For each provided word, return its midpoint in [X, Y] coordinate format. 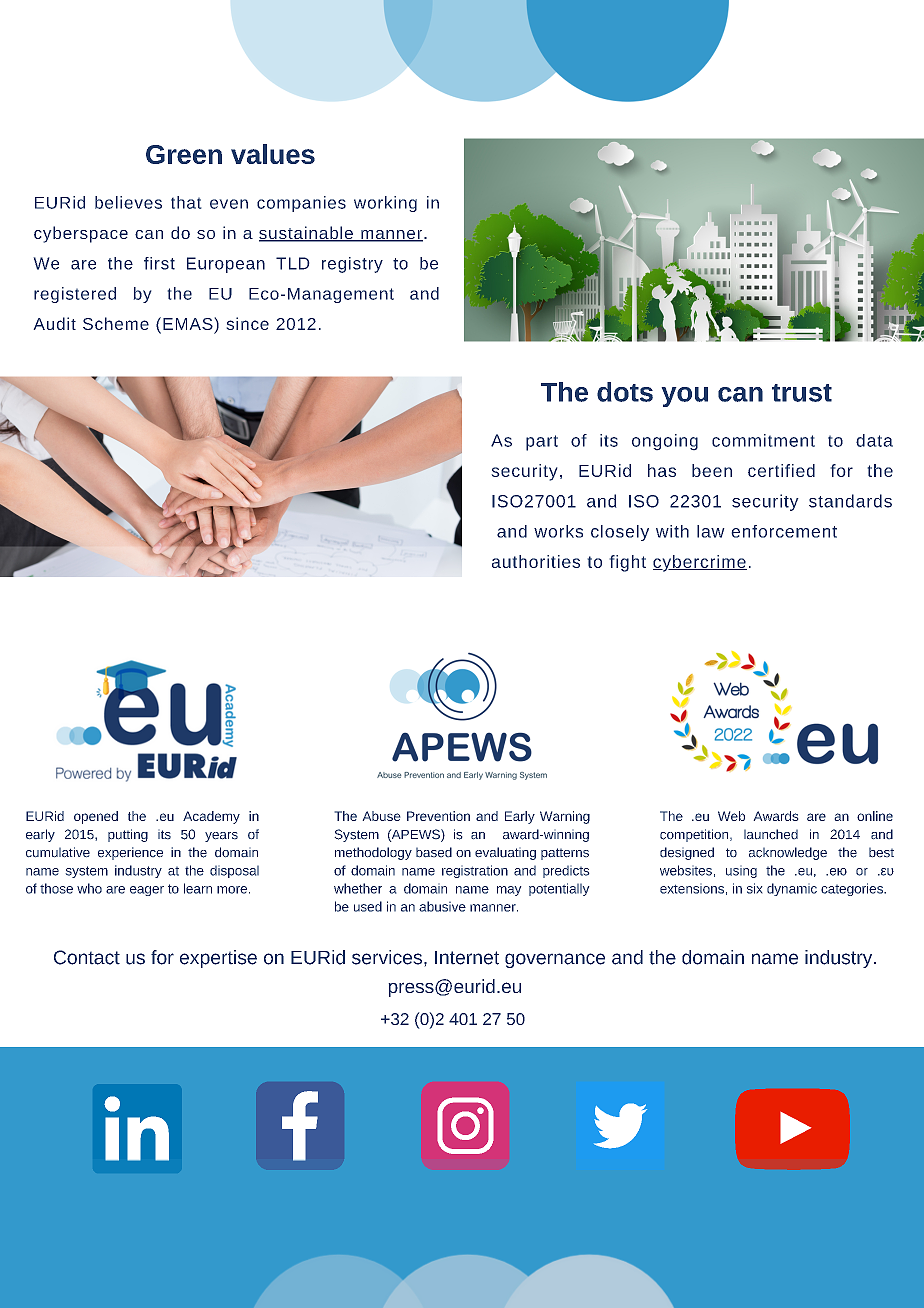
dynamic [792, 889]
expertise [218, 959]
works [558, 531]
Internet [467, 958]
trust [802, 393]
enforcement [784, 531]
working [385, 204]
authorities [536, 561]
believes [128, 202]
